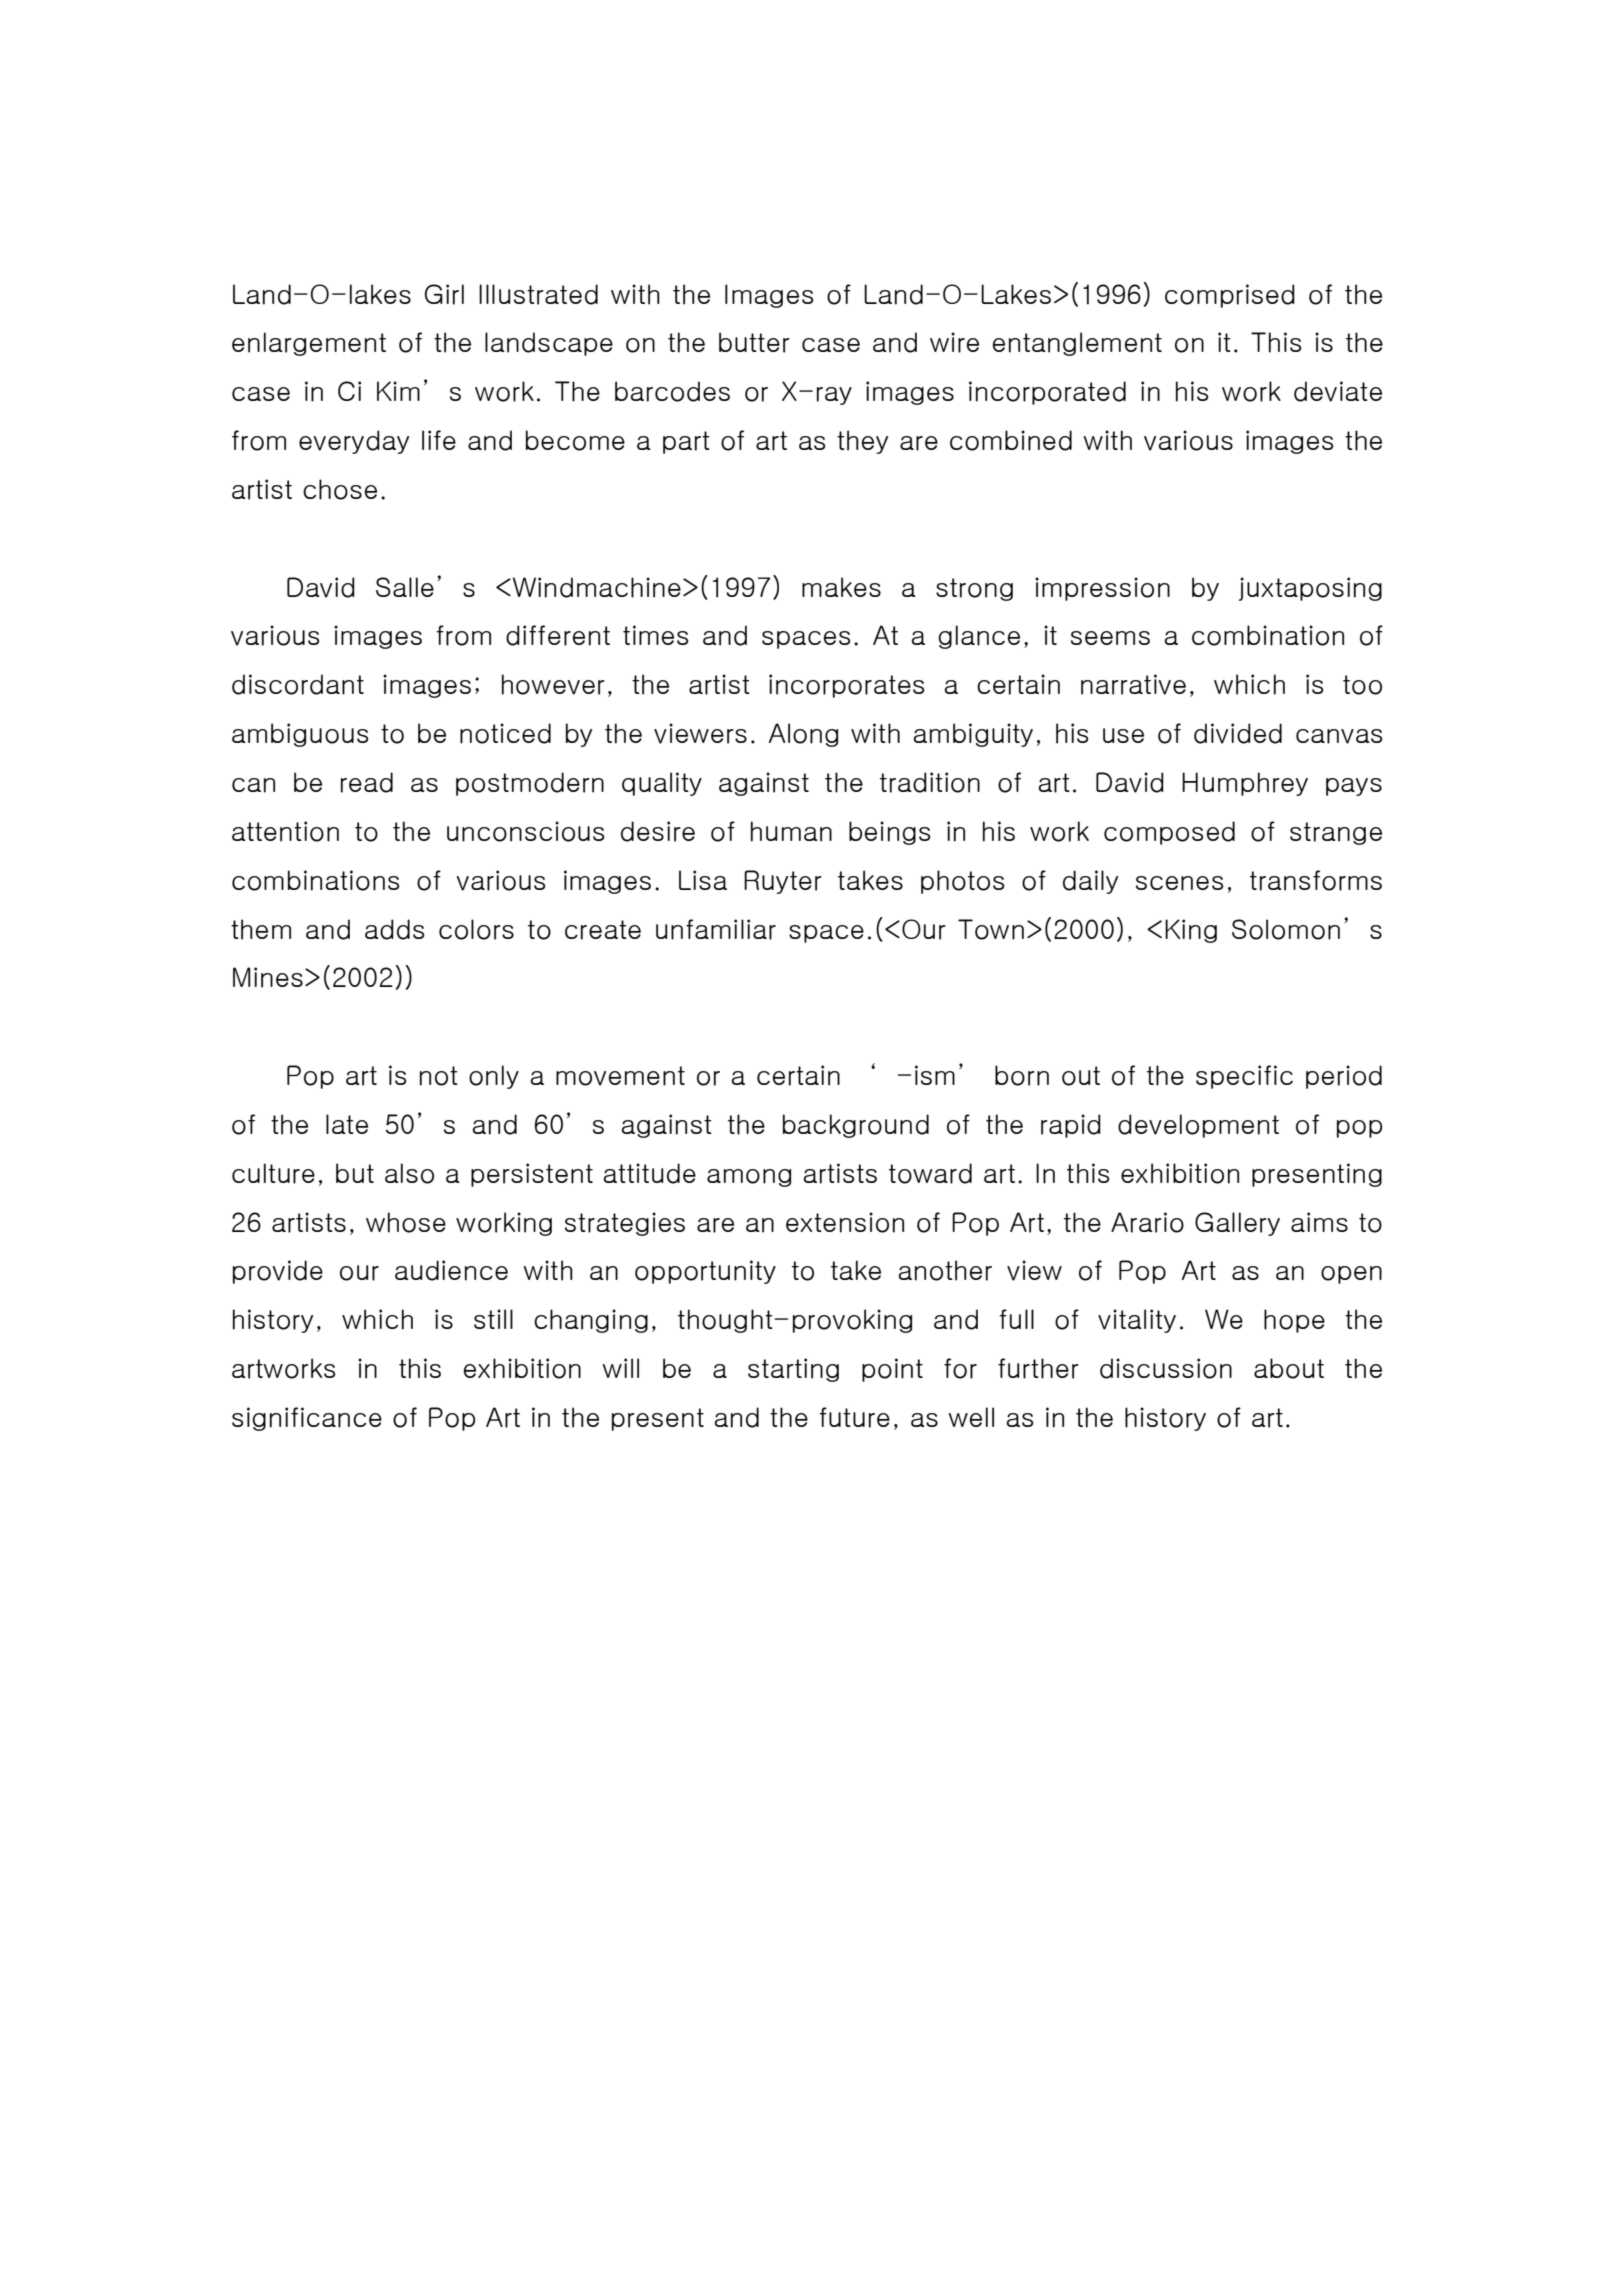 This screenshot has width=1615, height=2285. Describe the element at coordinates (793, 1370) in the screenshot. I see `starting` at that location.
